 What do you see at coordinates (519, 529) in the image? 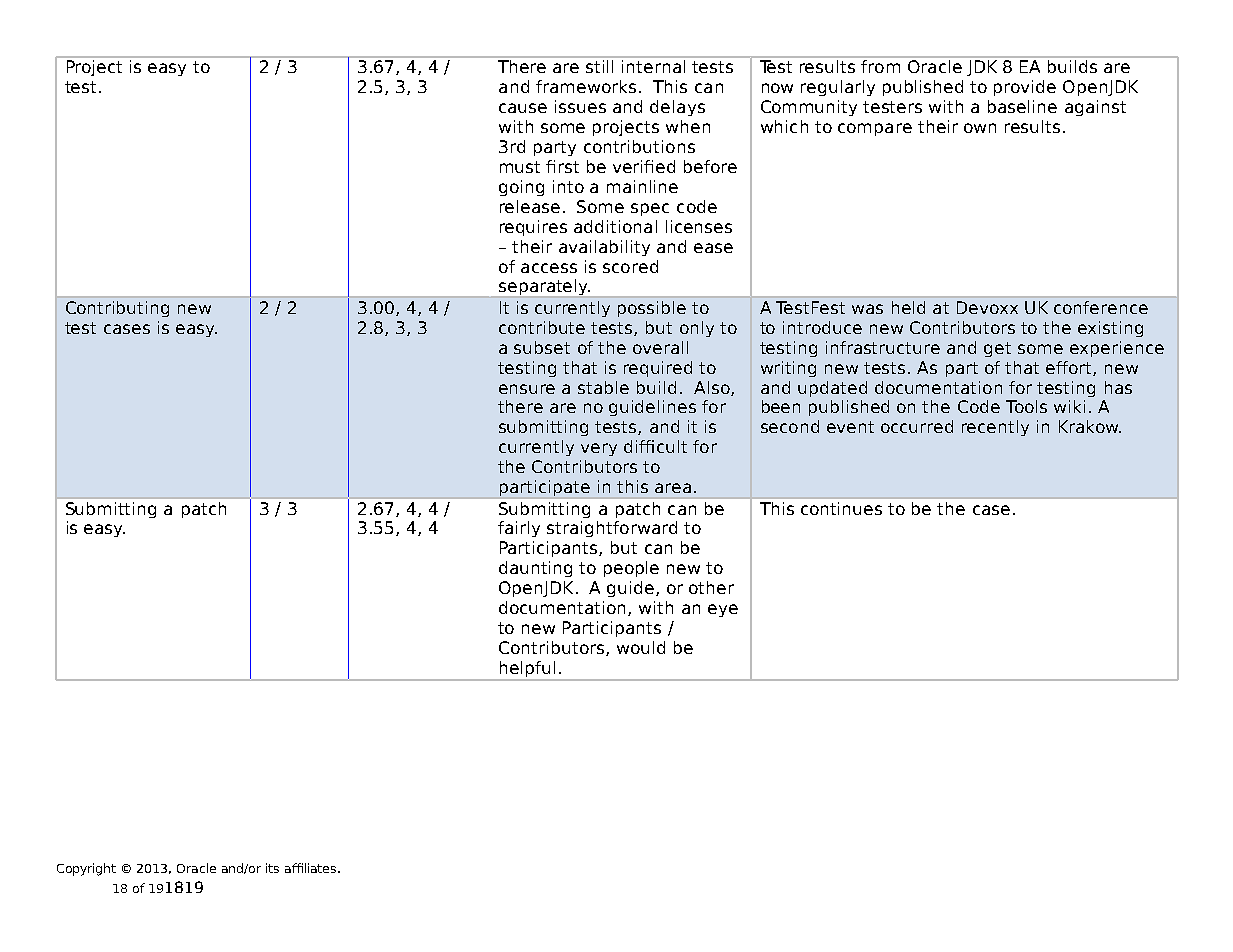
I see `fairly` at bounding box center [519, 529].
